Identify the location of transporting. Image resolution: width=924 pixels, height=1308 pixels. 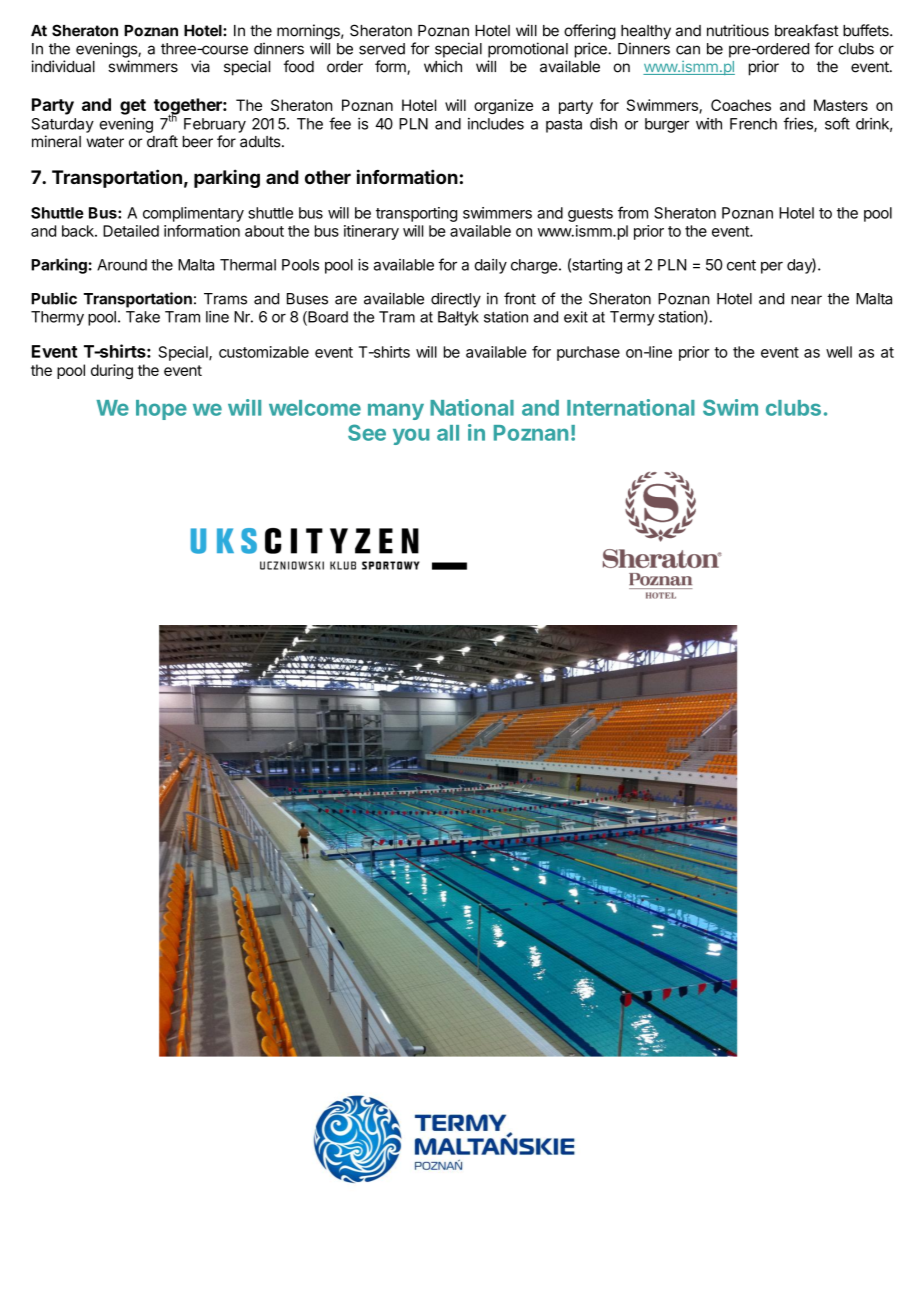
(416, 214).
